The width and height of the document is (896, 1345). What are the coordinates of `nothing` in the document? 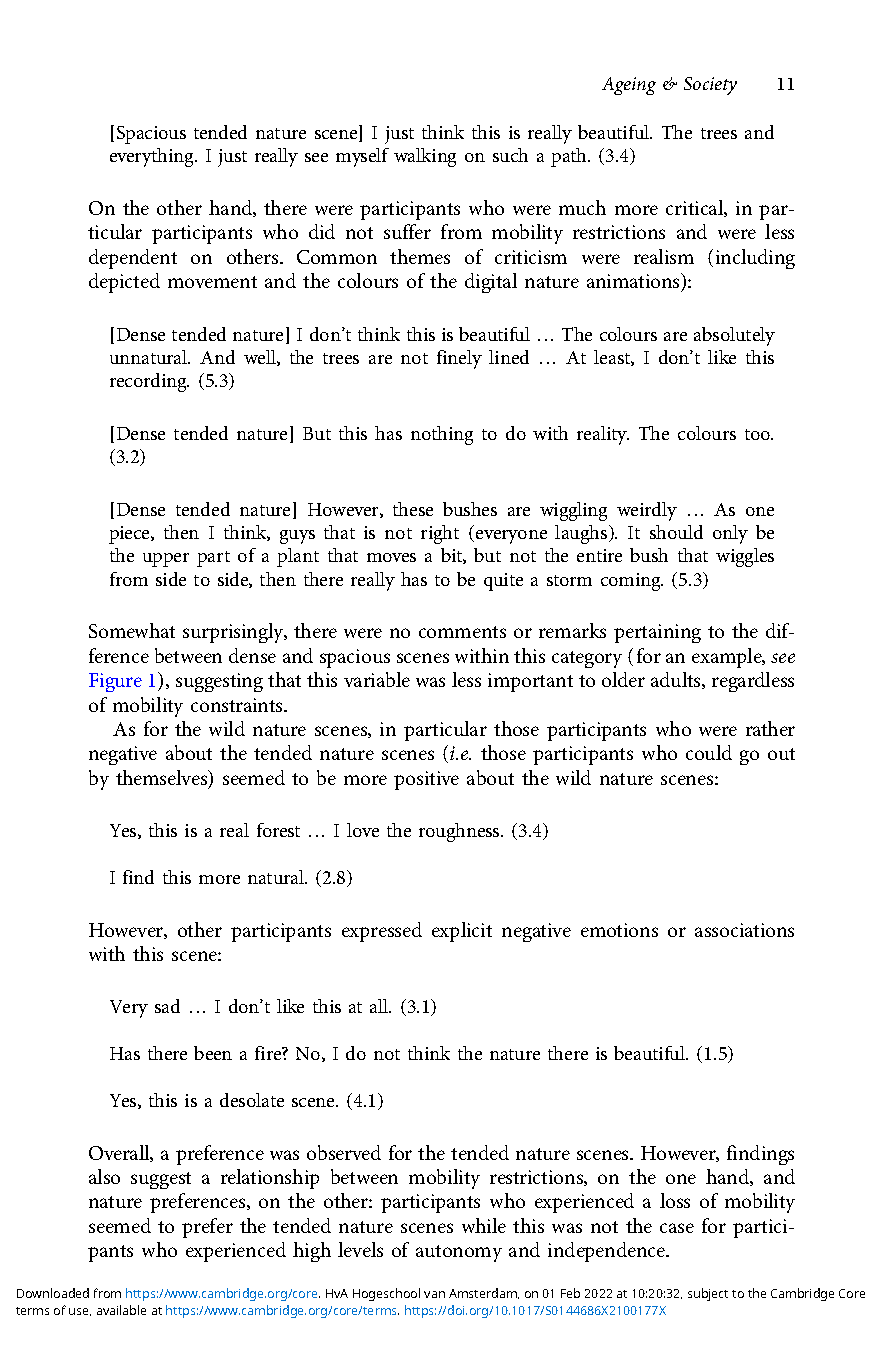 It's located at (442, 435).
